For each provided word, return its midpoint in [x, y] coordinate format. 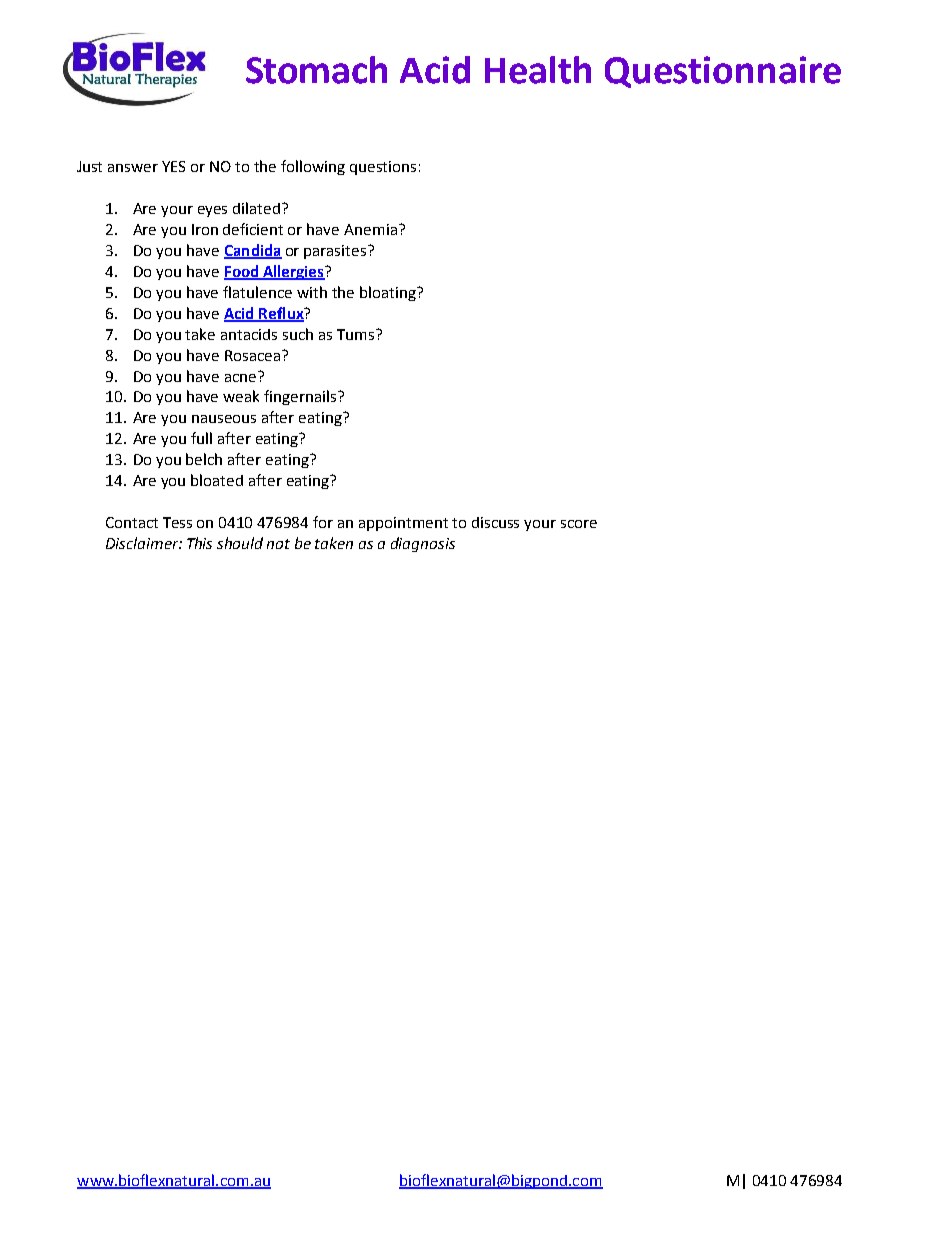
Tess [177, 522]
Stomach [316, 70]
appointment [403, 524]
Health [538, 70]
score [579, 524]
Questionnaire [723, 72]
